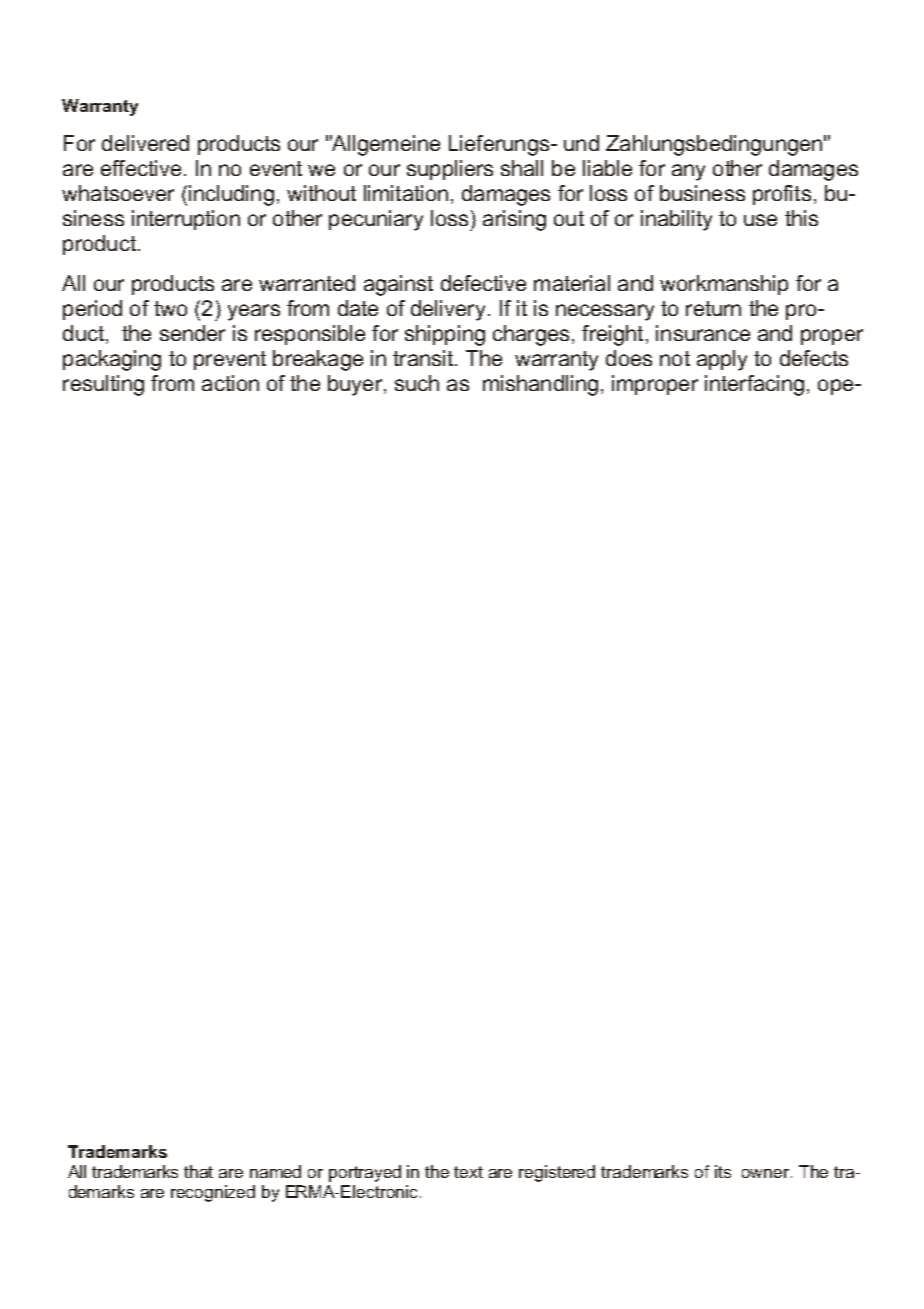 Image resolution: width=924 pixels, height=1309 pixels. I want to click on ply, so click(734, 360).
